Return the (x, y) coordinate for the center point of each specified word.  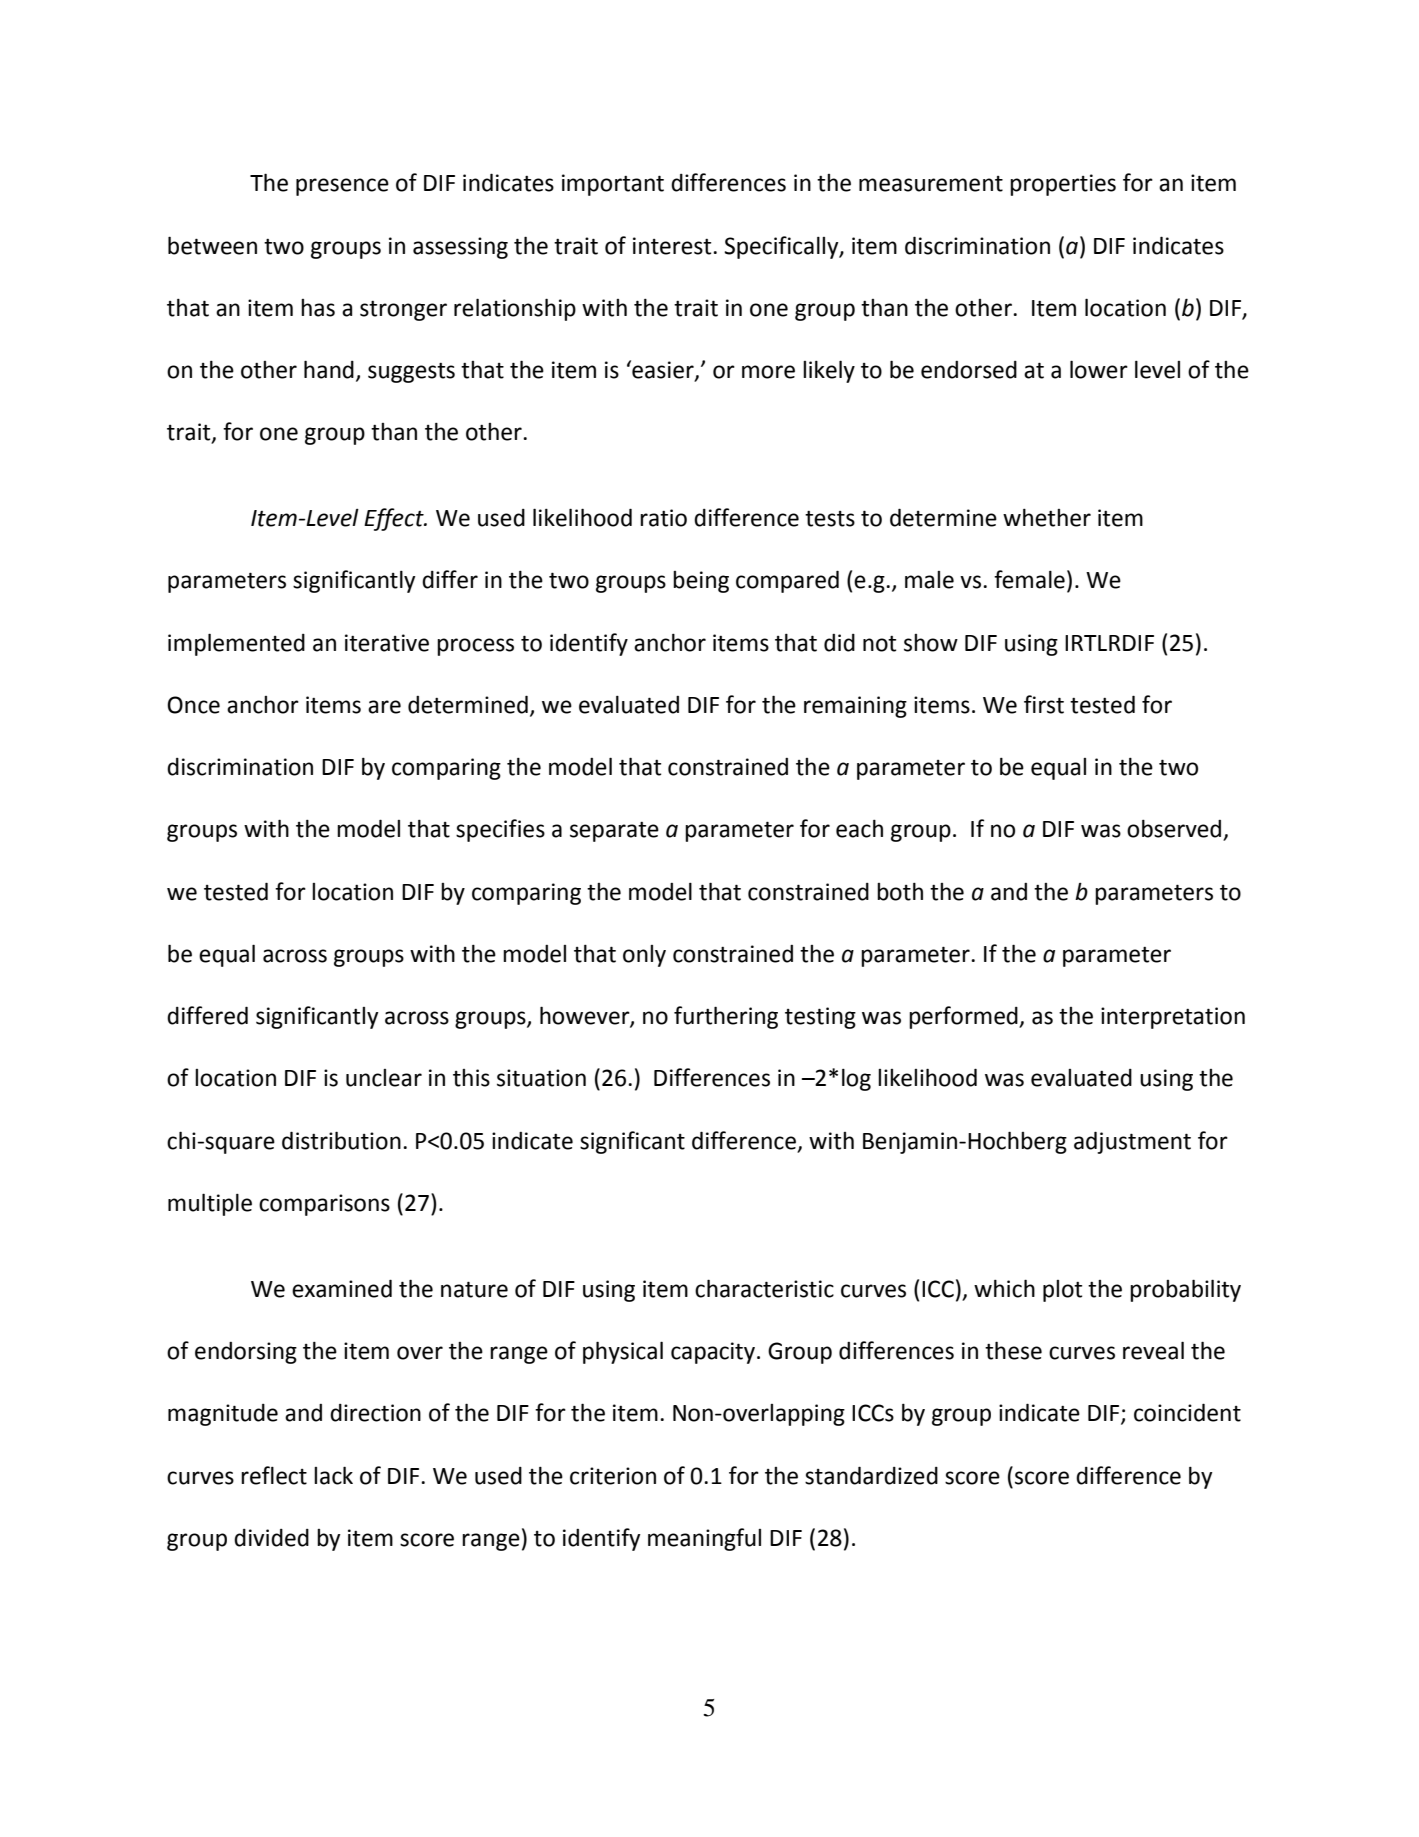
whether (1047, 517)
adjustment (1132, 1142)
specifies (500, 830)
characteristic (764, 1288)
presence (342, 187)
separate (614, 832)
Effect (395, 519)
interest (673, 246)
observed (1175, 829)
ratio (663, 518)
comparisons (324, 1205)
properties (1063, 185)
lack (333, 1475)
